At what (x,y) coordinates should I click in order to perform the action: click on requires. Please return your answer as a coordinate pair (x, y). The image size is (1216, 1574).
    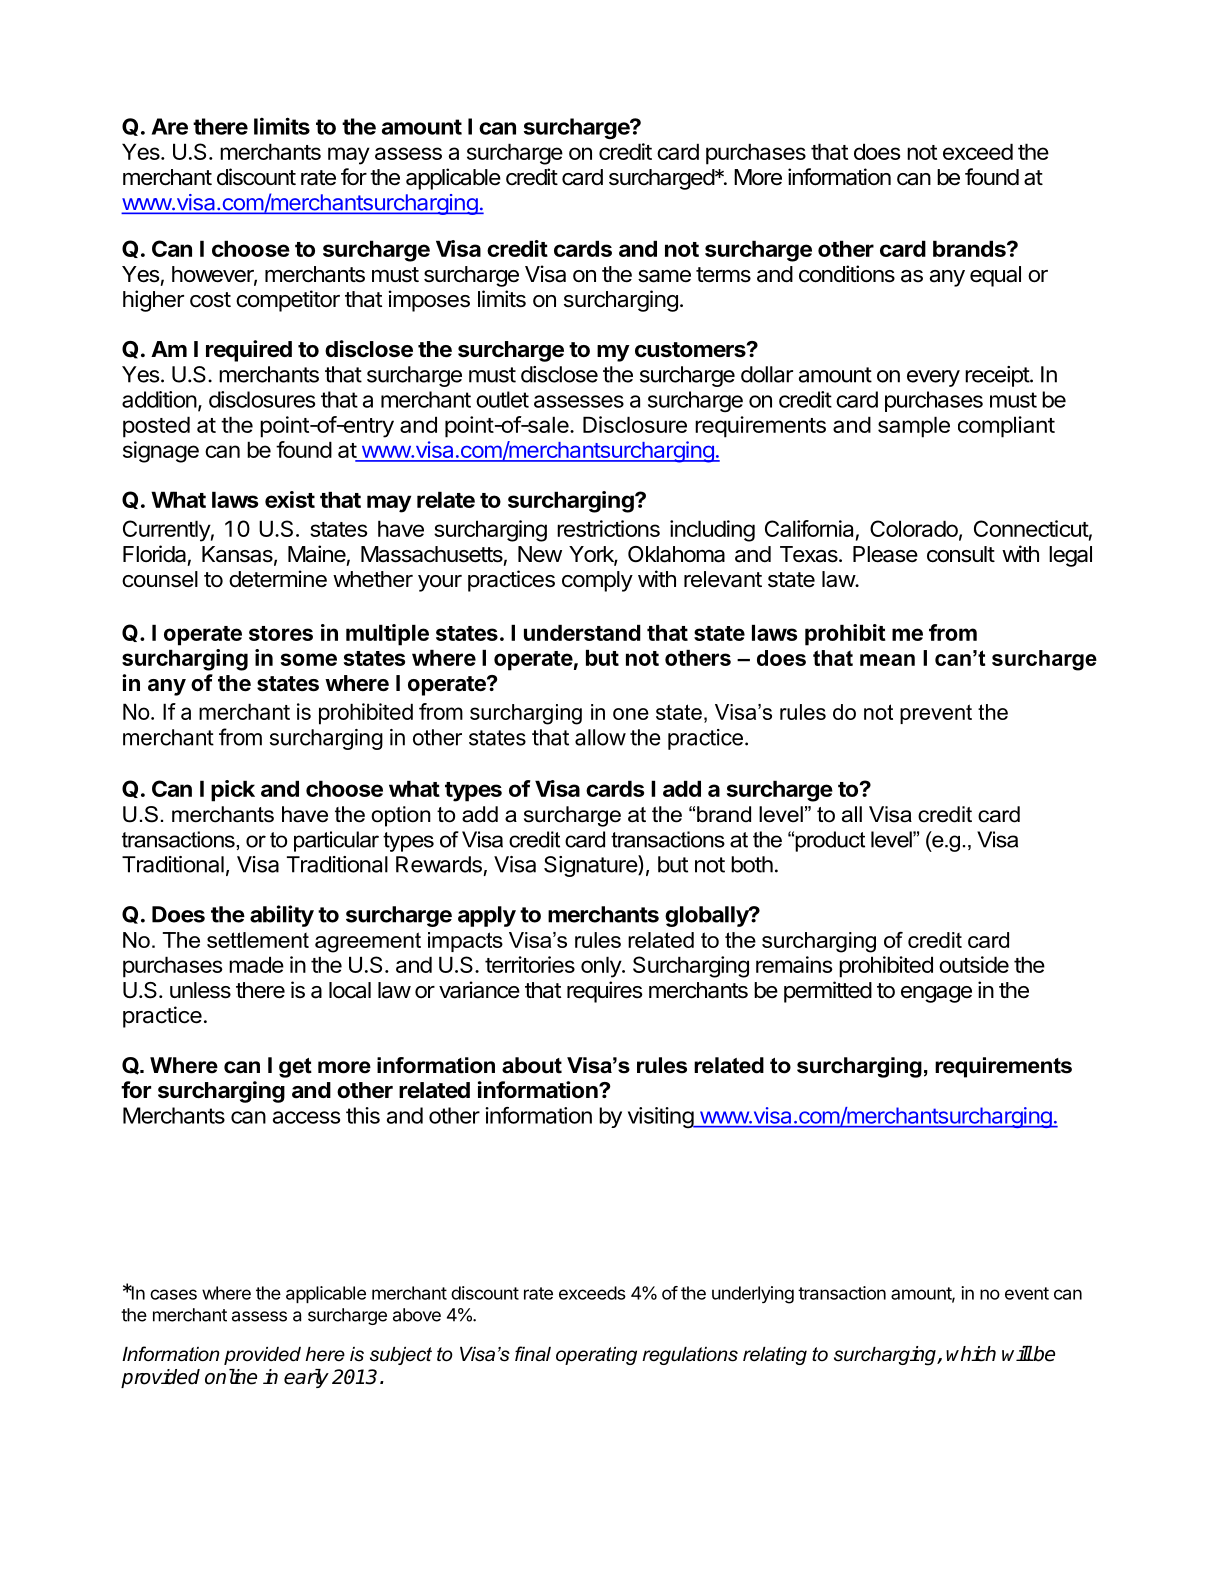
    Looking at the image, I should click on (605, 992).
